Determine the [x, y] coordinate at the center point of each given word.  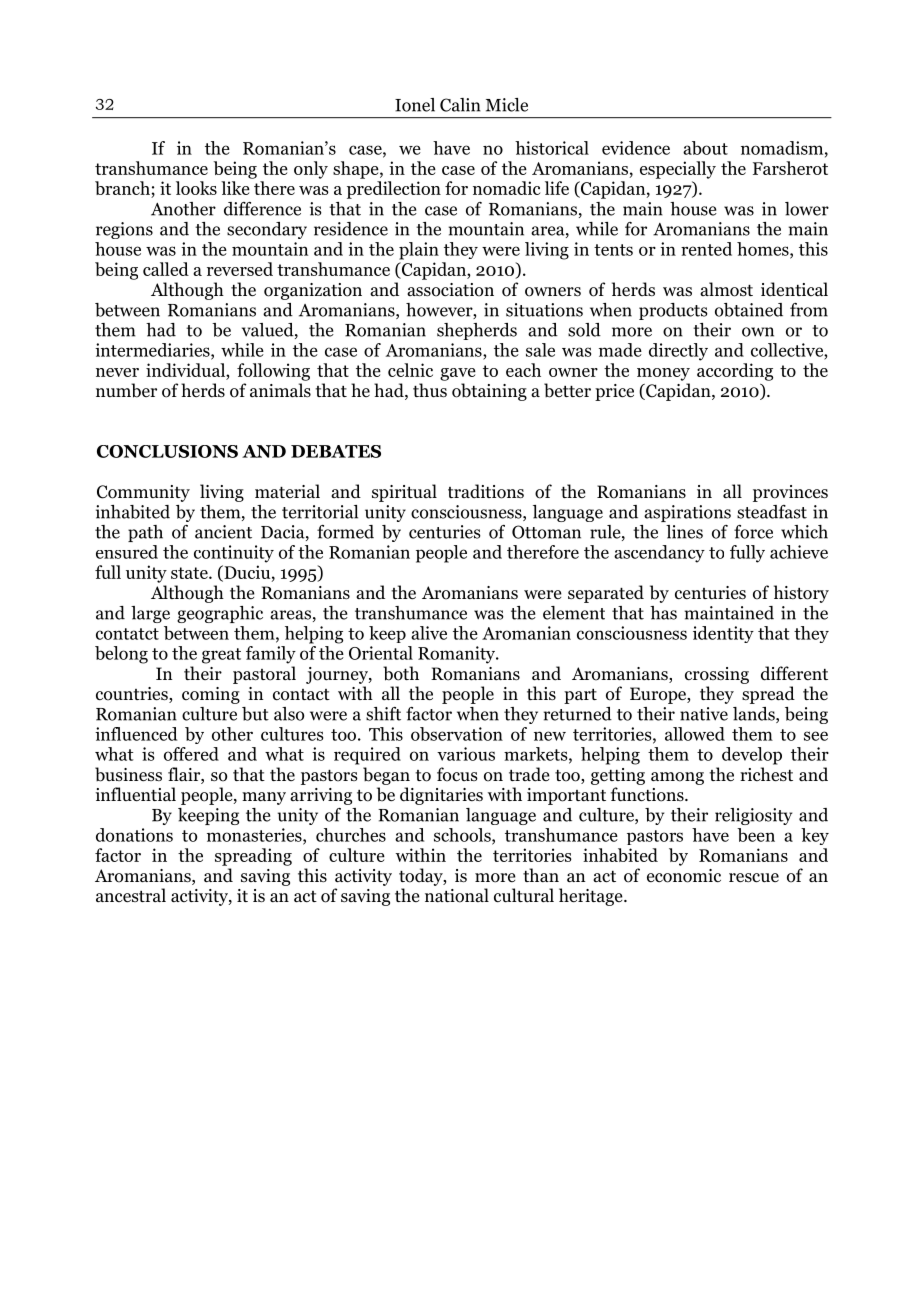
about [705, 148]
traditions [486, 491]
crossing [717, 675]
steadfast [772, 512]
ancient [223, 532]
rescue [754, 878]
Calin [460, 105]
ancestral [131, 895]
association [450, 290]
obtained [749, 310]
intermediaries [153, 351]
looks [196, 188]
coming [211, 695]
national [457, 895]
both [401, 673]
